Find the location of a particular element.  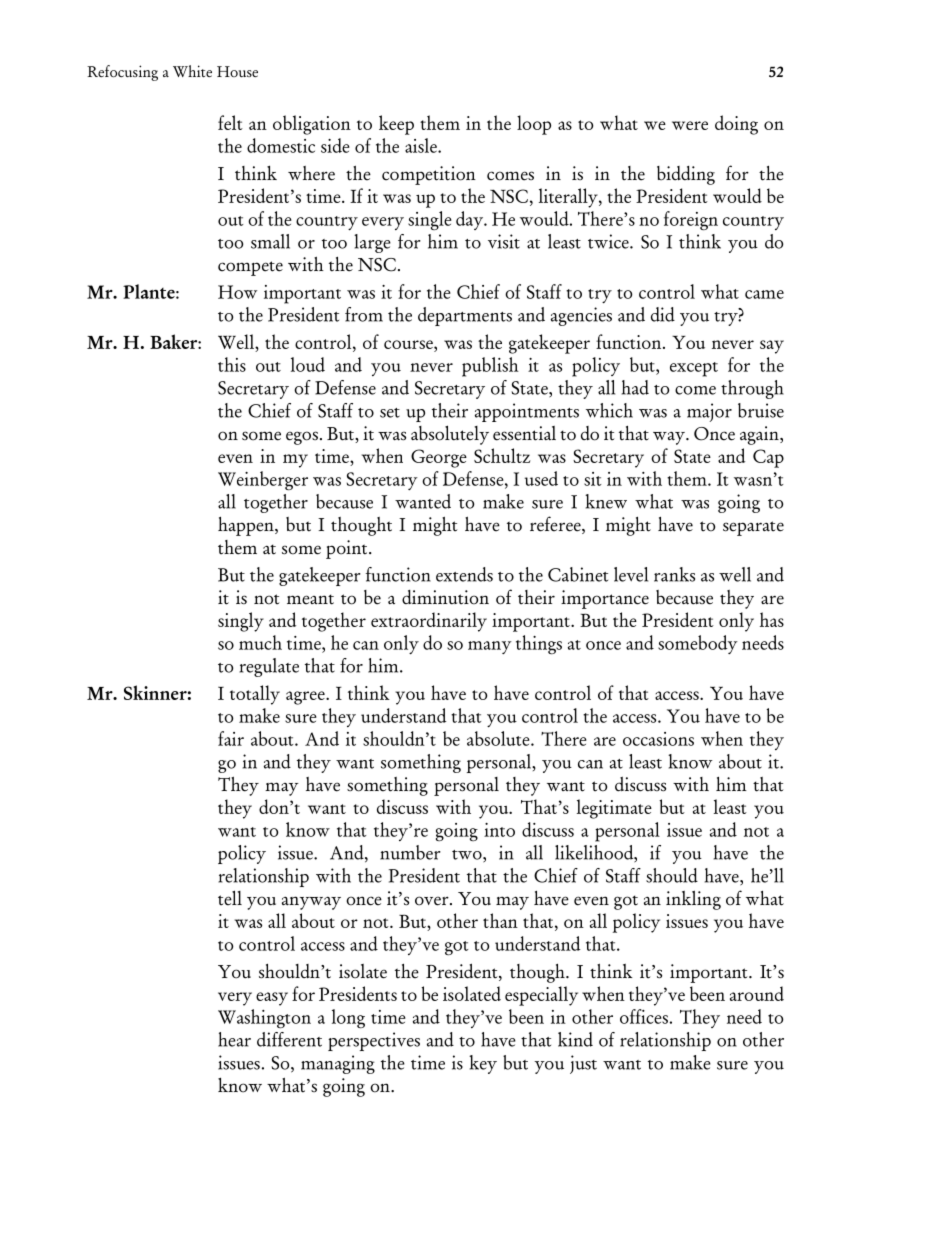

legitimate is located at coordinates (614, 809).
